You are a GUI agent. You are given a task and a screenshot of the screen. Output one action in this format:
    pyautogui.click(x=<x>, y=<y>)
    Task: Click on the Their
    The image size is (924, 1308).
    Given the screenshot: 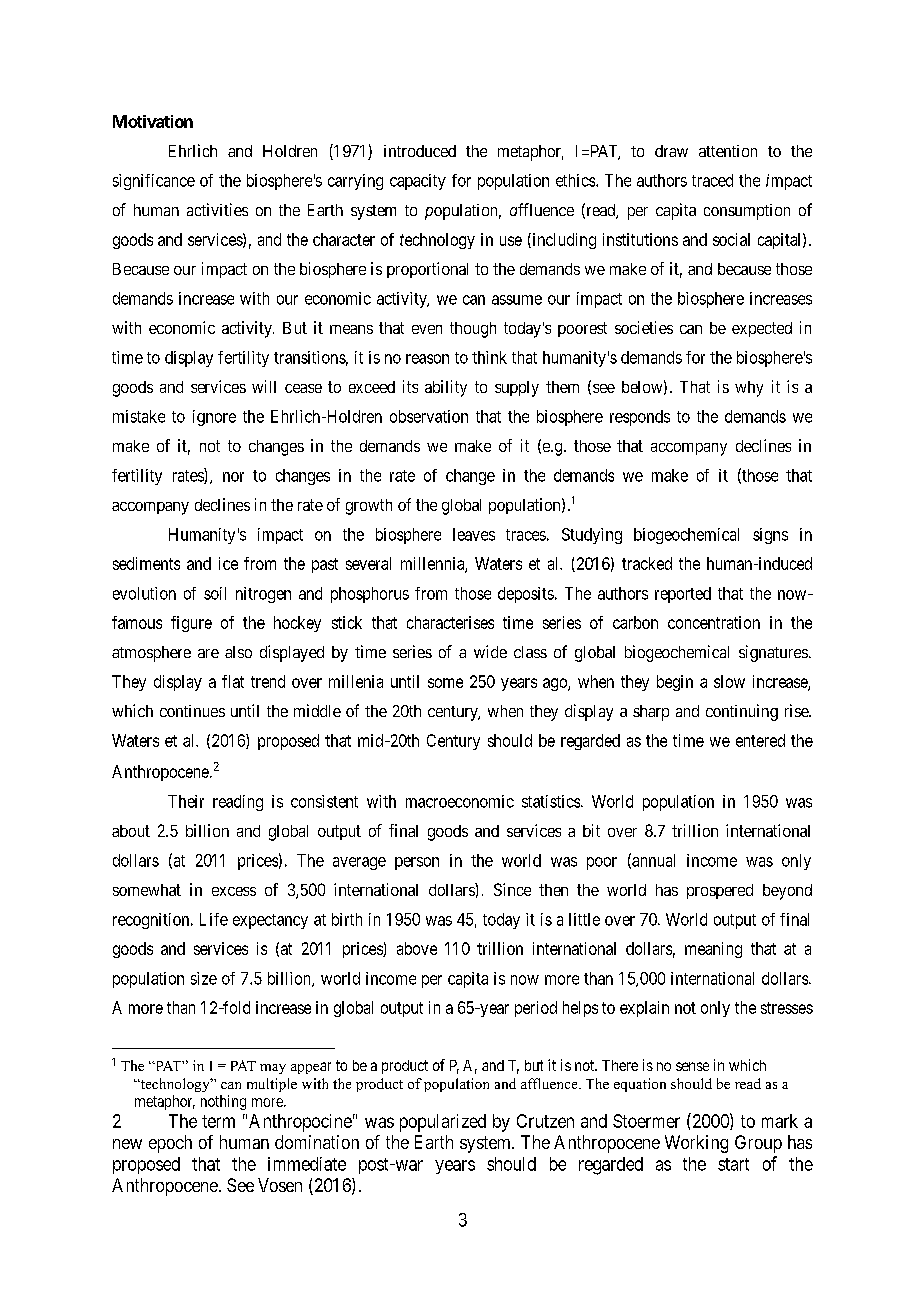 What is the action you would take?
    pyautogui.click(x=186, y=801)
